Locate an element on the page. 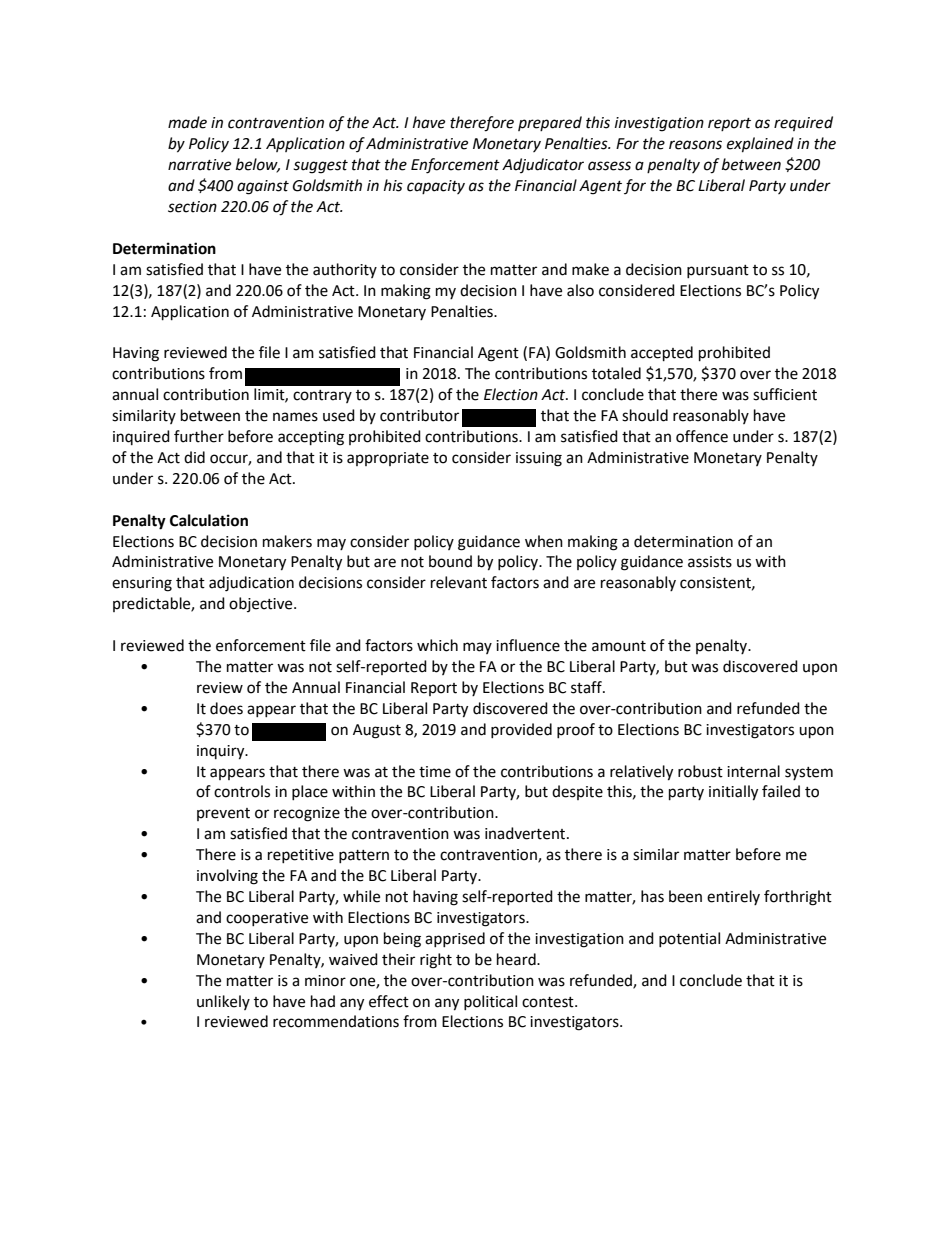  names is located at coordinates (295, 417).
